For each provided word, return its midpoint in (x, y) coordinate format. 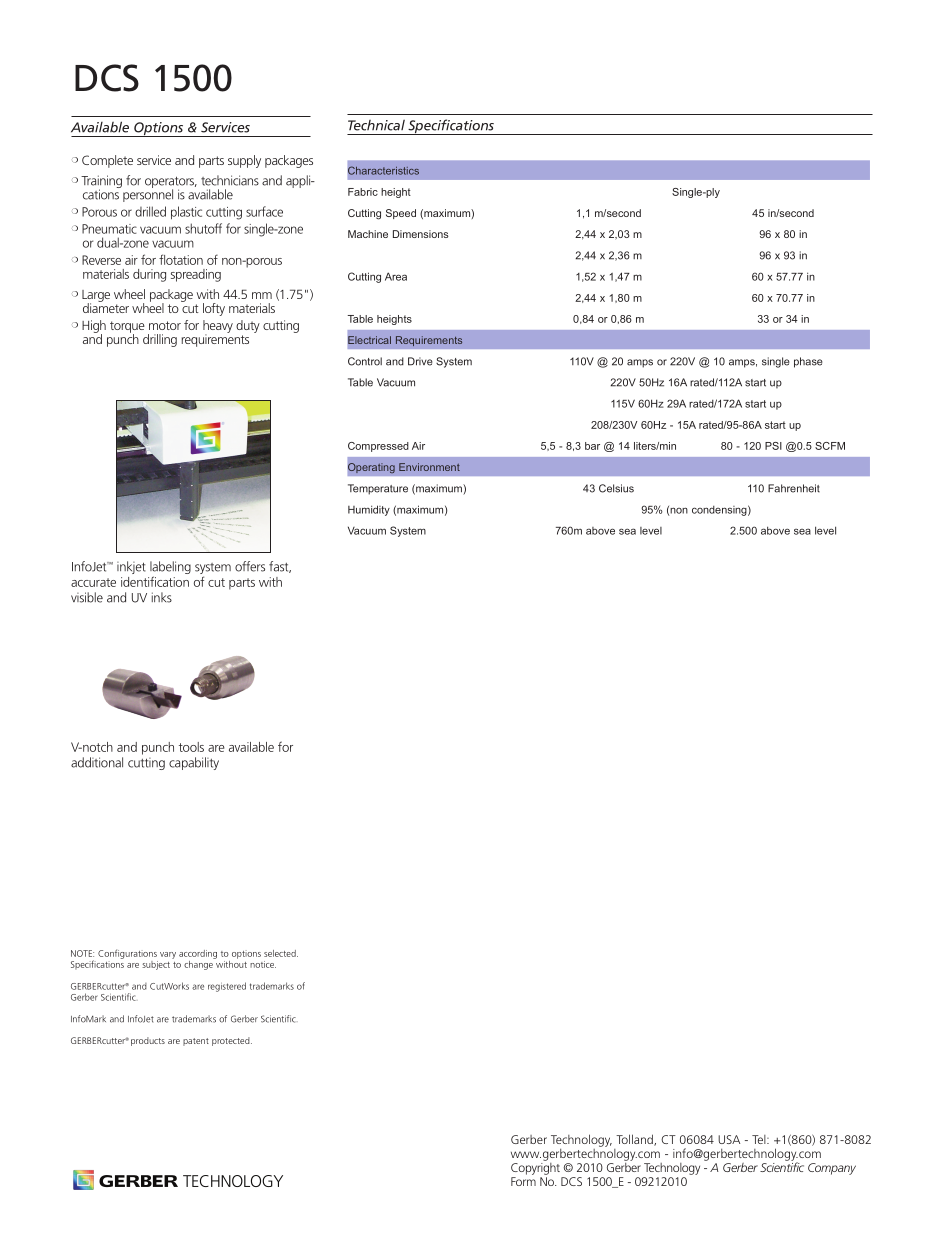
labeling (170, 567)
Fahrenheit (794, 488)
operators (171, 183)
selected (281, 953)
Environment (429, 467)
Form (523, 1181)
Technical (376, 125)
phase (808, 362)
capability (194, 763)
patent (196, 1042)
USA (729, 1139)
